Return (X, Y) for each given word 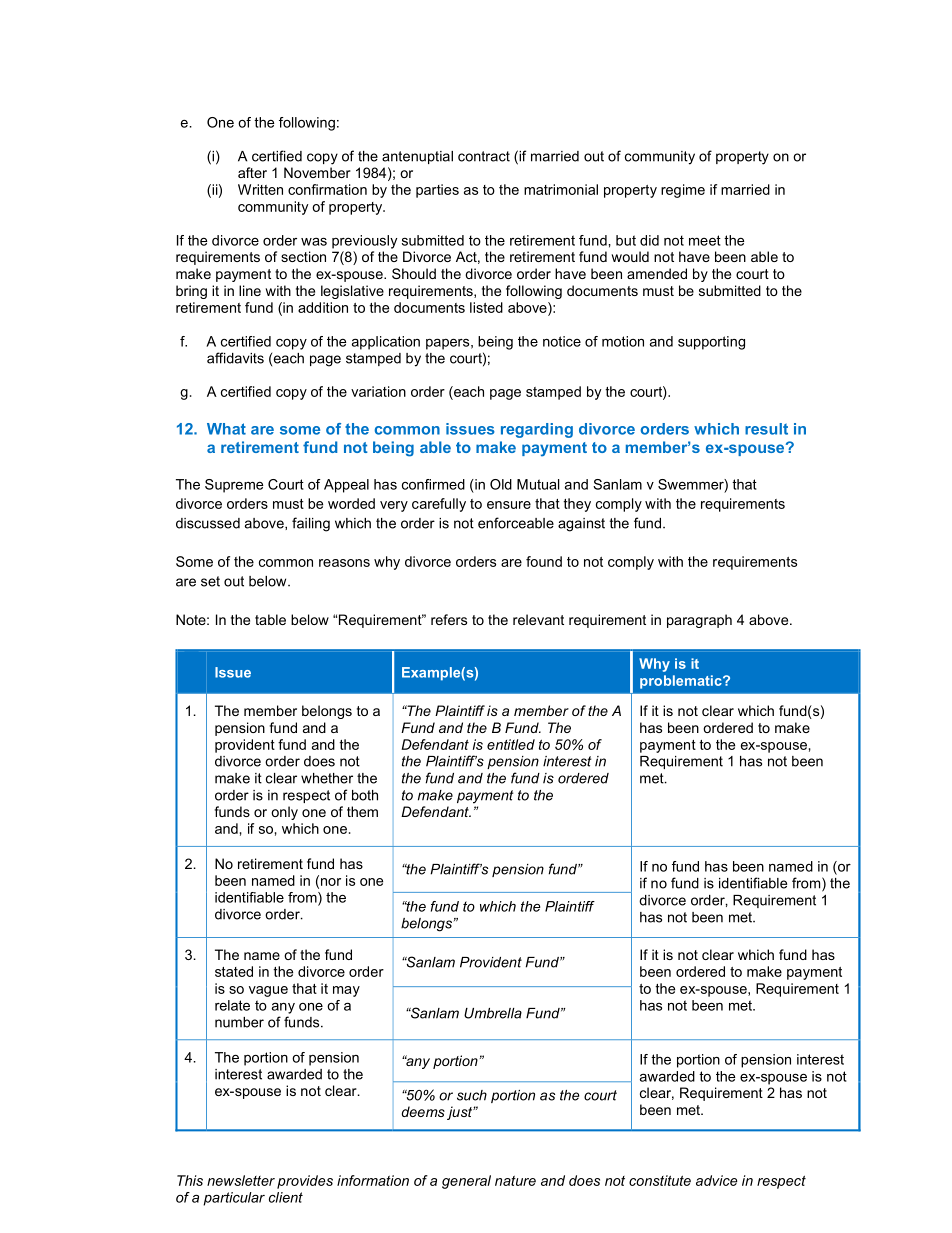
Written (260, 189)
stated (234, 971)
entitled (511, 744)
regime (683, 191)
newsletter (241, 1180)
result (766, 429)
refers (449, 619)
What (226, 429)
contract (484, 156)
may (346, 991)
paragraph (699, 621)
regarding (537, 430)
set (210, 581)
